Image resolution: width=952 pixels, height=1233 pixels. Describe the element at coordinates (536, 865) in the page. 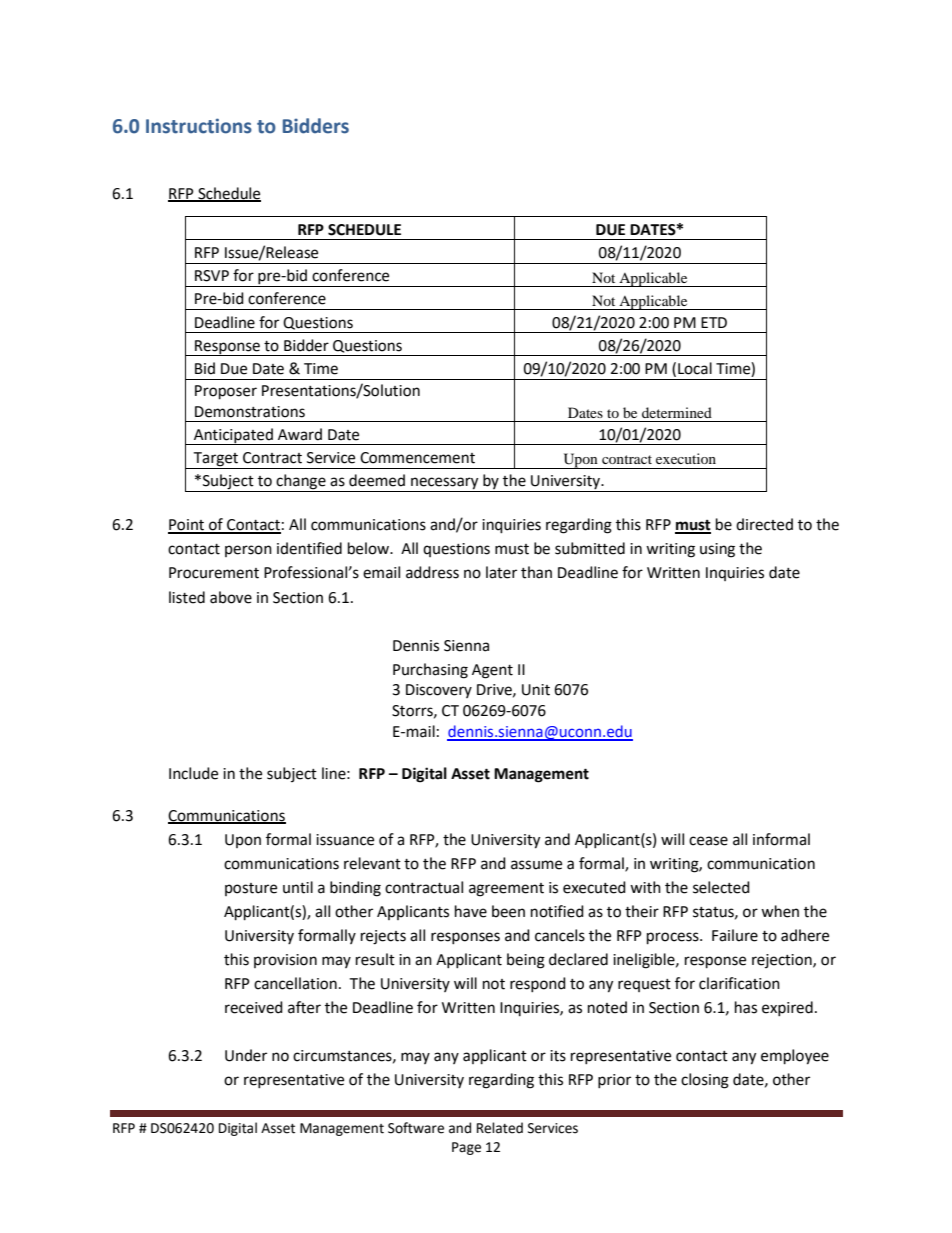

I see `assume` at that location.
